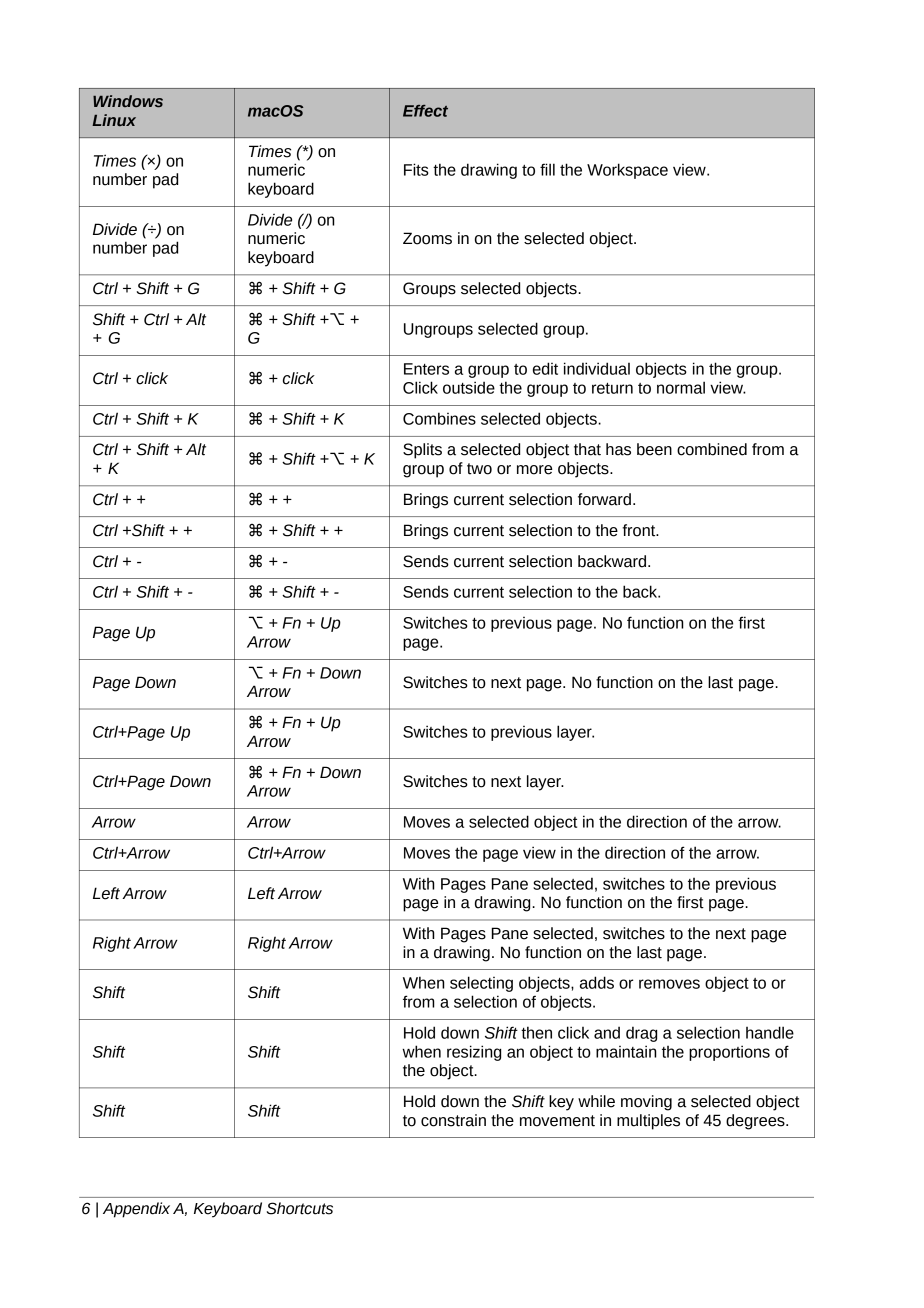 The height and width of the image is (1308, 924). Describe the element at coordinates (136, 1210) in the image. I see `Appendix` at that location.
